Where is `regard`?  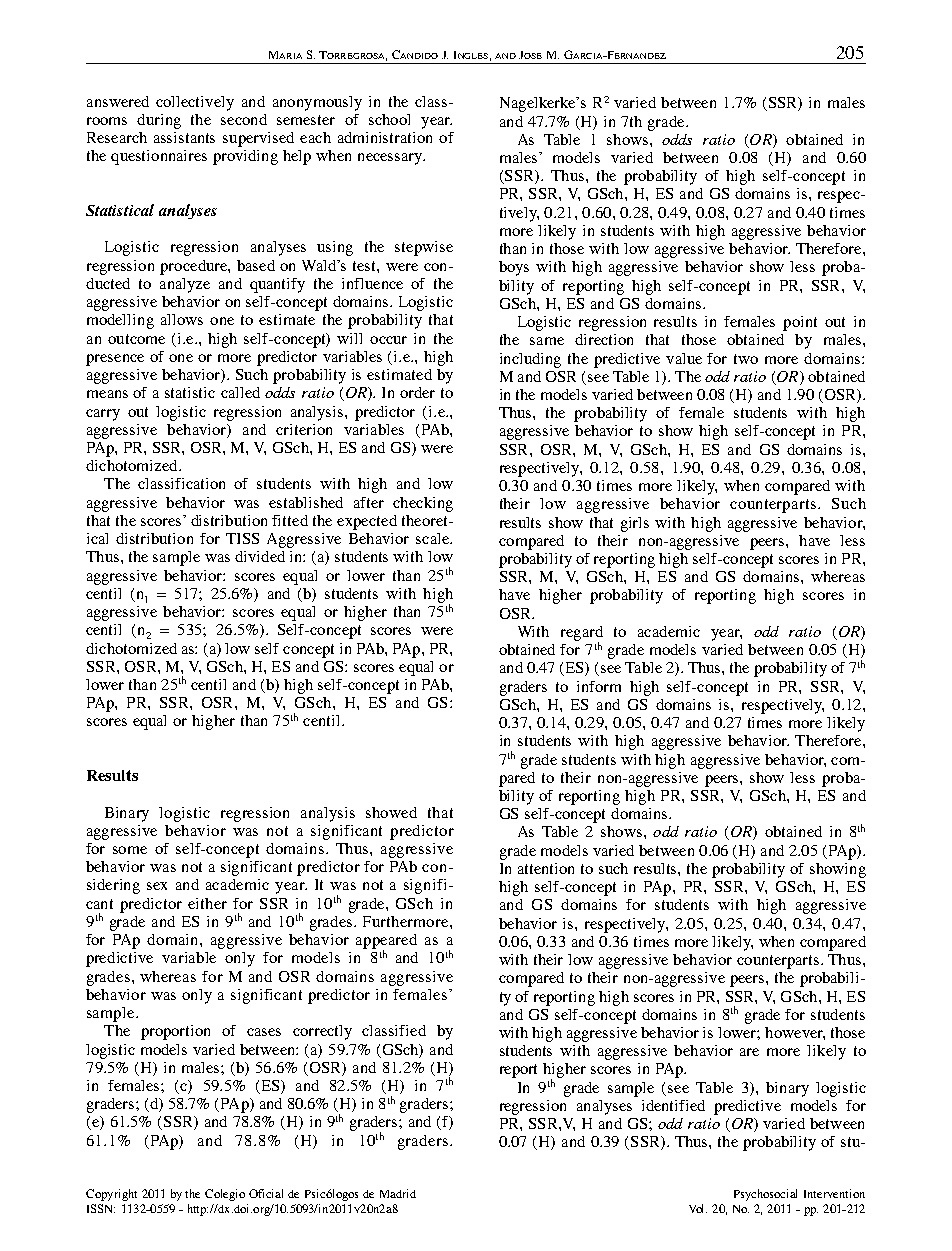
regard is located at coordinates (582, 634).
